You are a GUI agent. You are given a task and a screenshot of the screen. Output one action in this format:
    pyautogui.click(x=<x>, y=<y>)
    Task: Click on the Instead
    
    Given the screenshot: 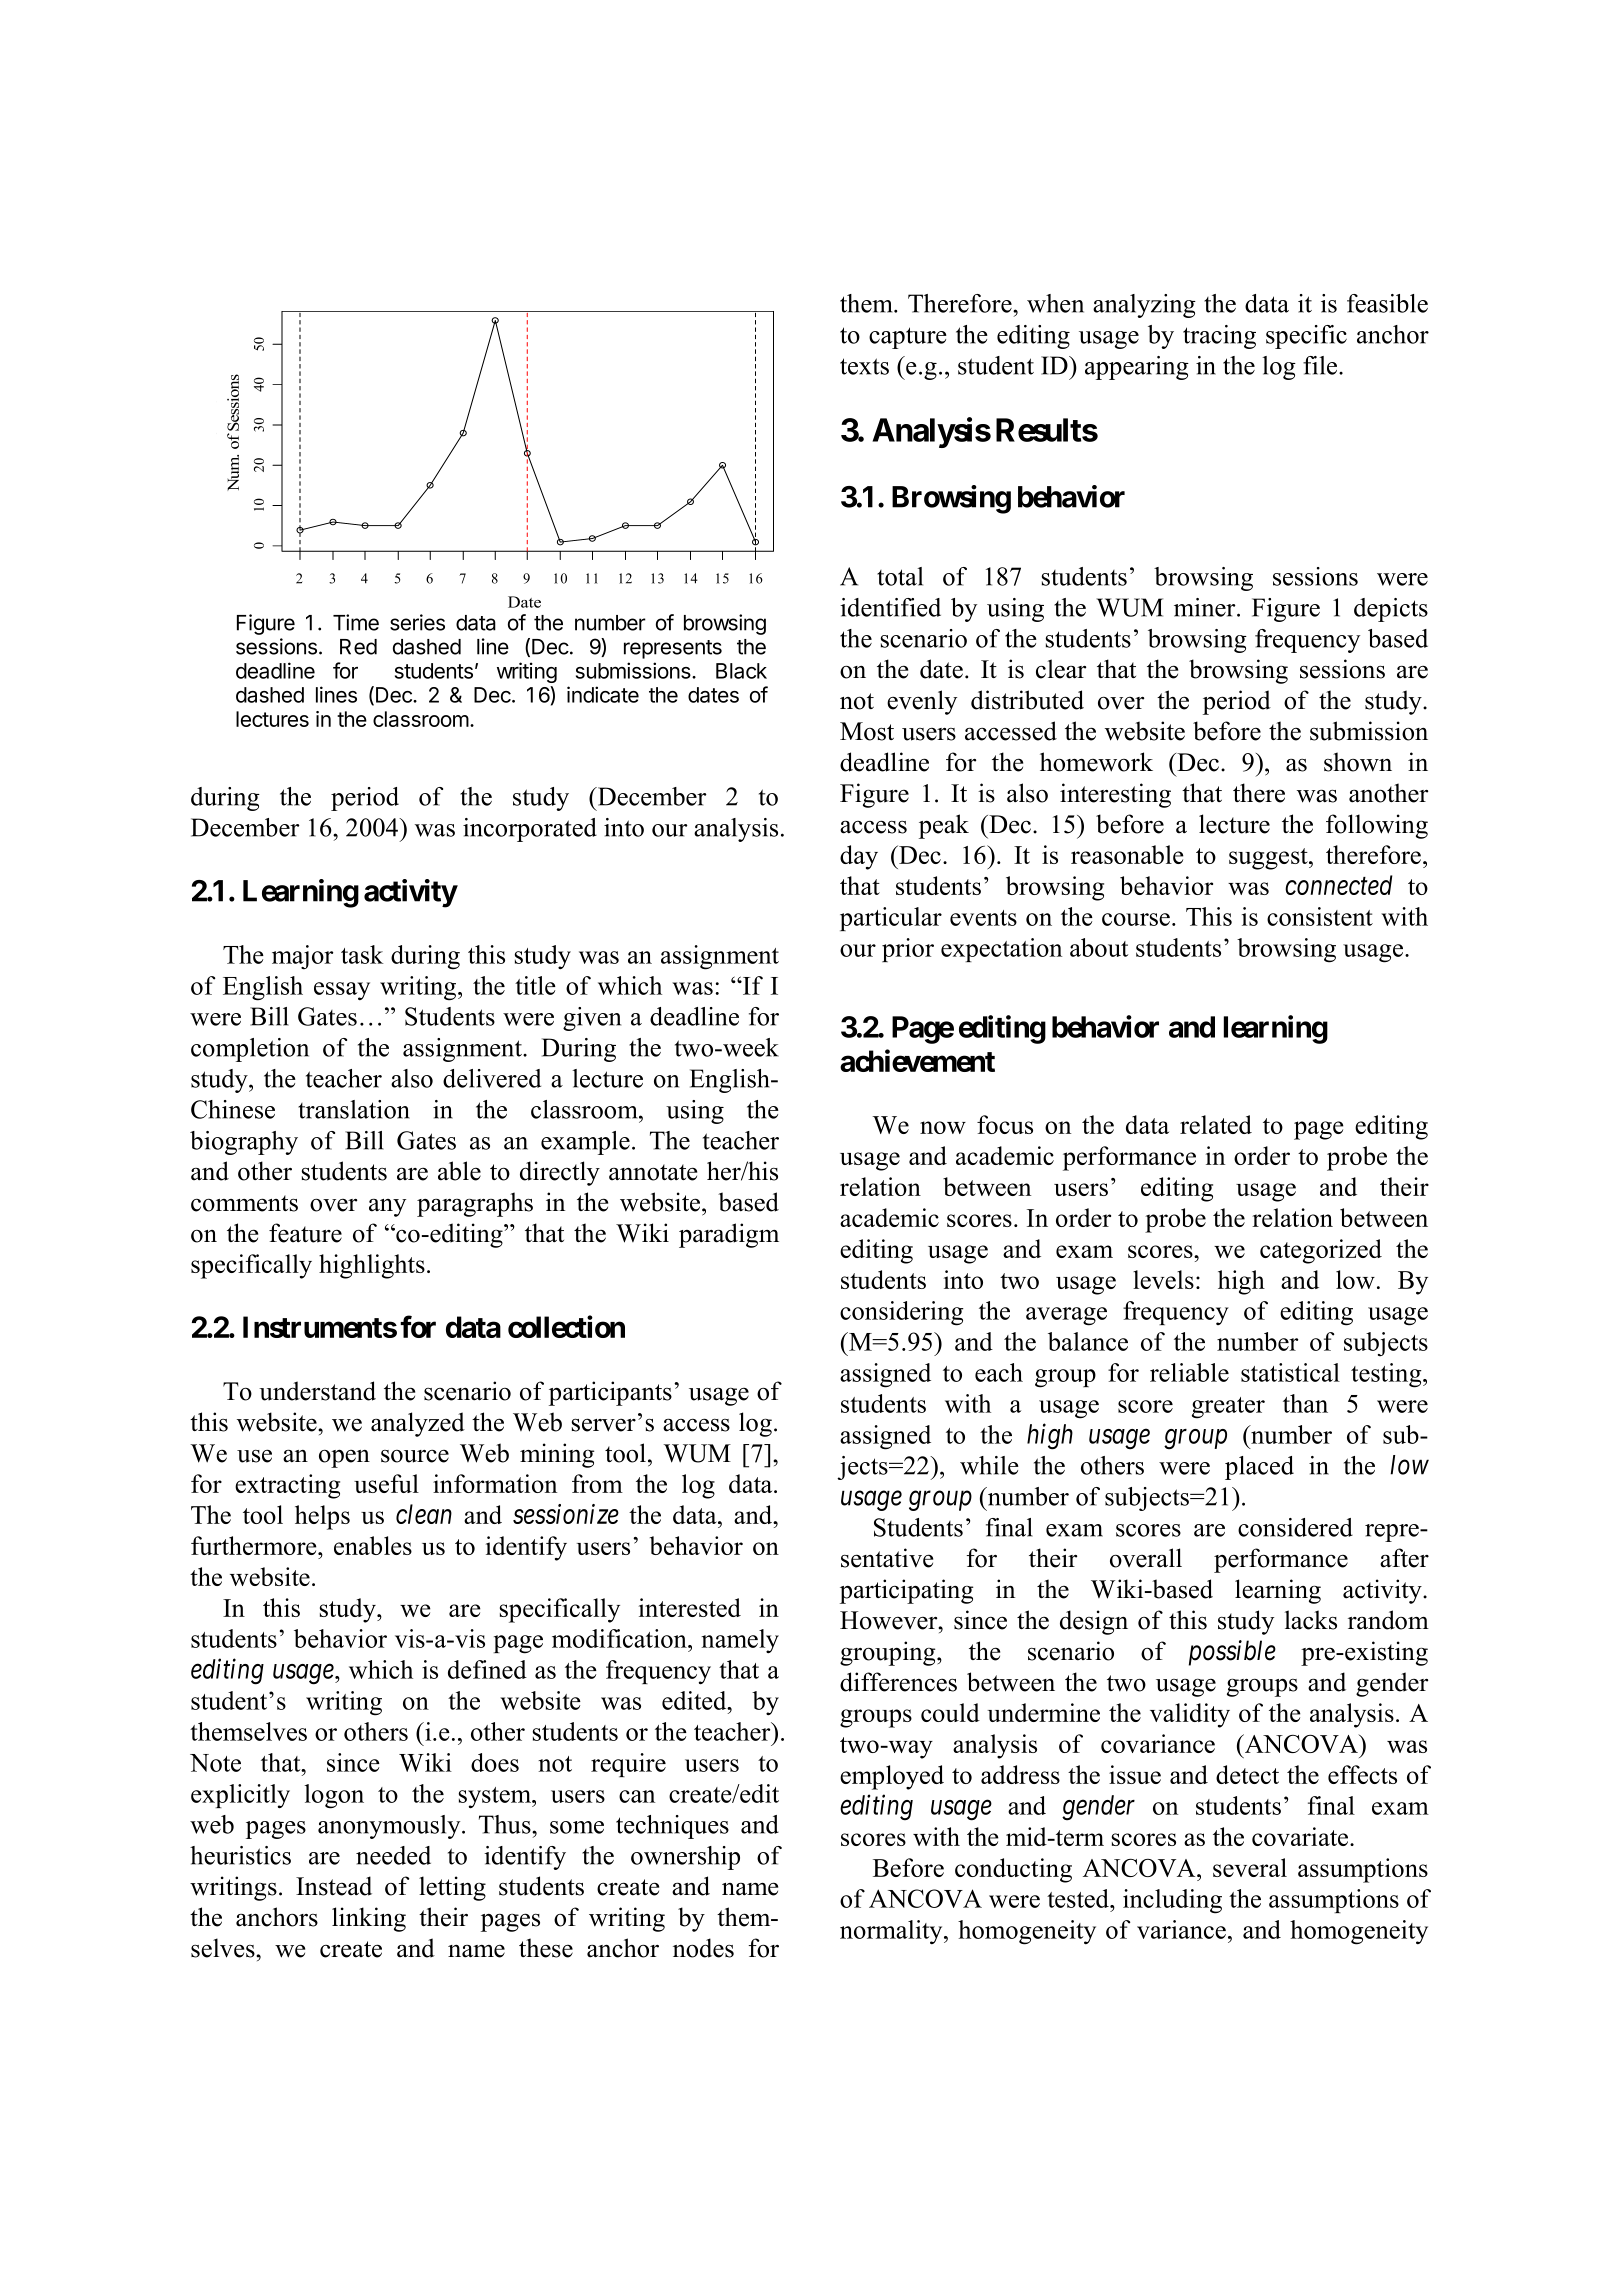 What is the action you would take?
    pyautogui.click(x=334, y=1886)
